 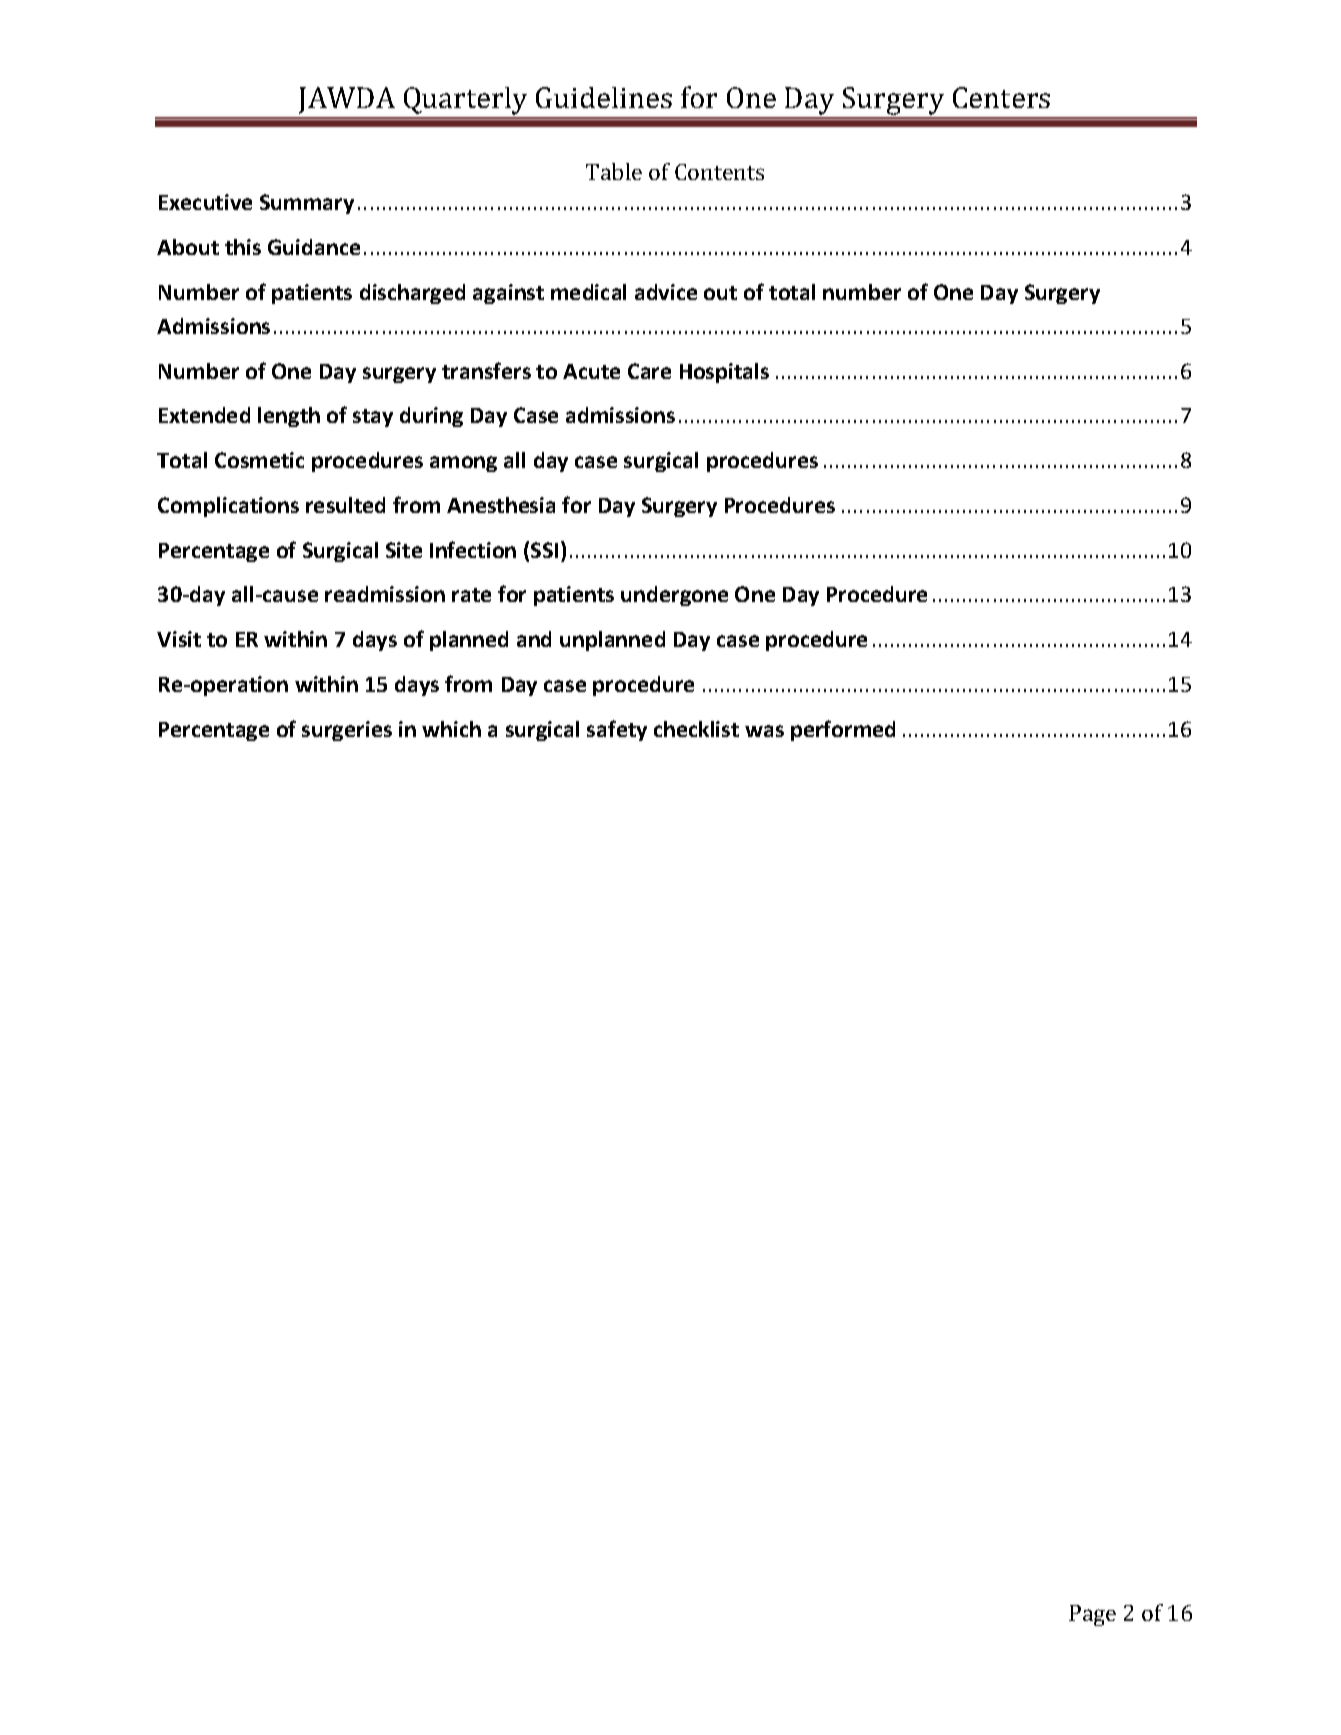 What do you see at coordinates (347, 731) in the screenshot?
I see `surgeries` at bounding box center [347, 731].
